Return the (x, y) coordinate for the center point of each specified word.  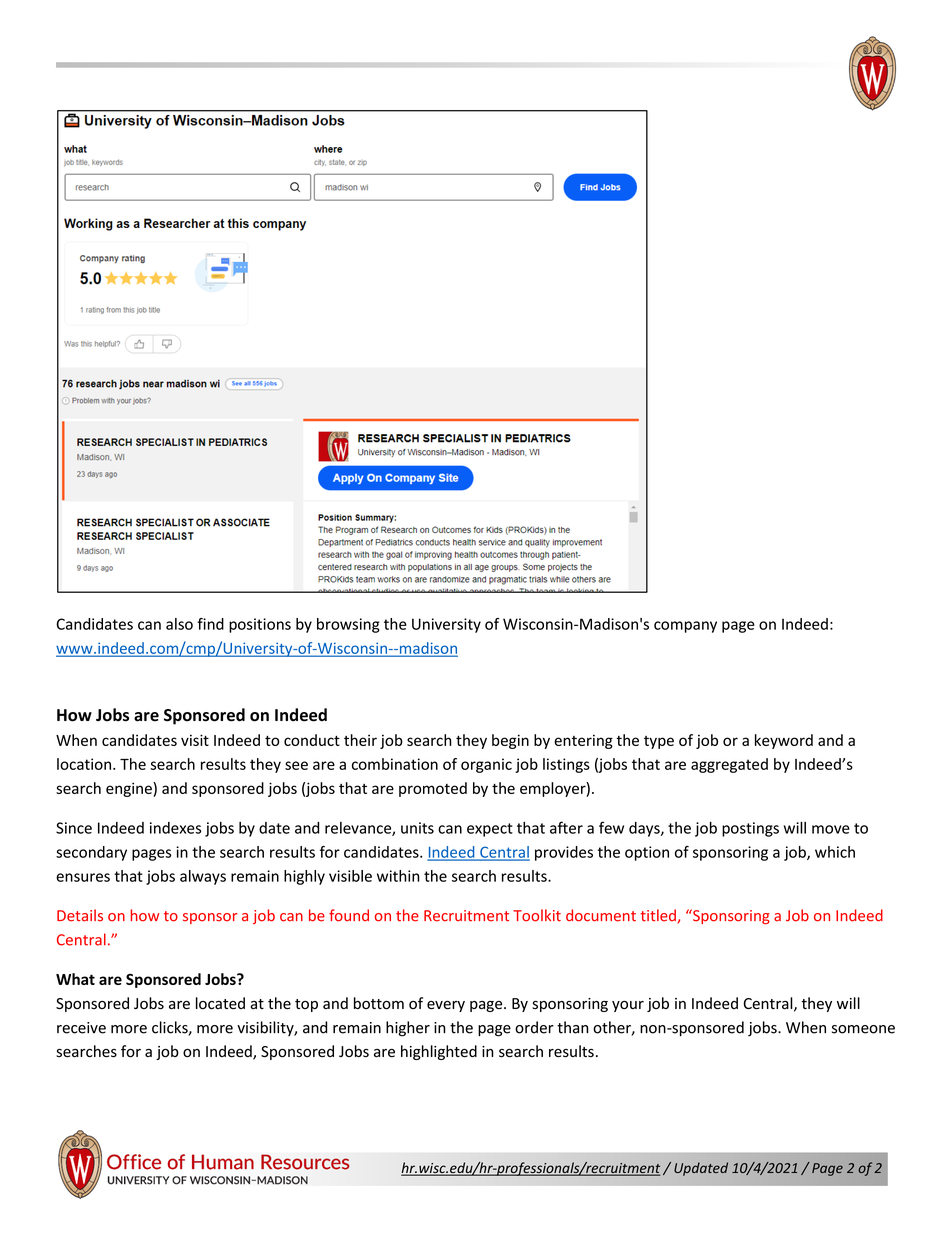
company (685, 627)
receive (81, 1028)
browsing (348, 625)
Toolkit (537, 915)
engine (130, 789)
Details (80, 915)
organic (486, 765)
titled (659, 916)
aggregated (729, 765)
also (179, 624)
